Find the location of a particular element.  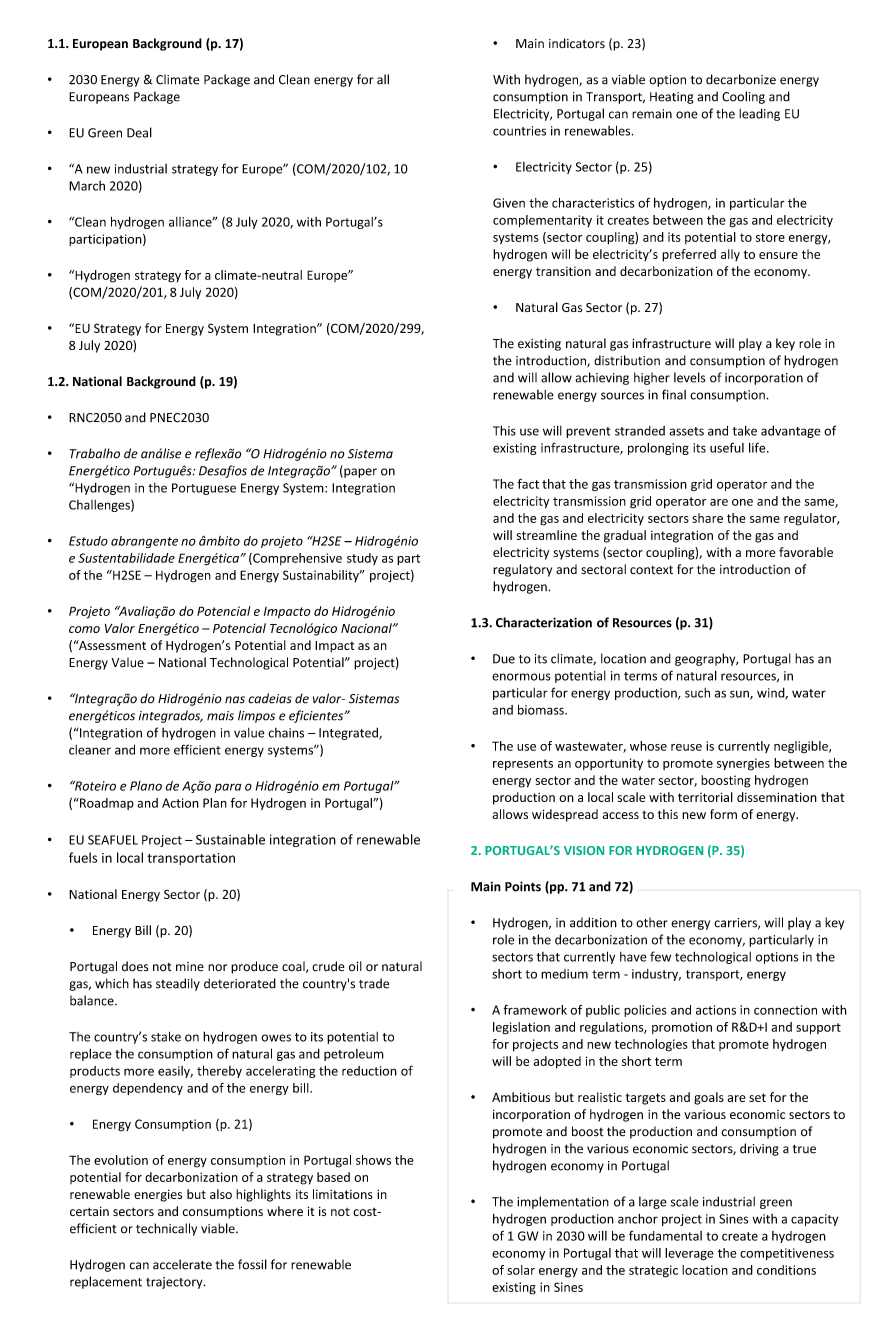

form is located at coordinates (723, 814).
